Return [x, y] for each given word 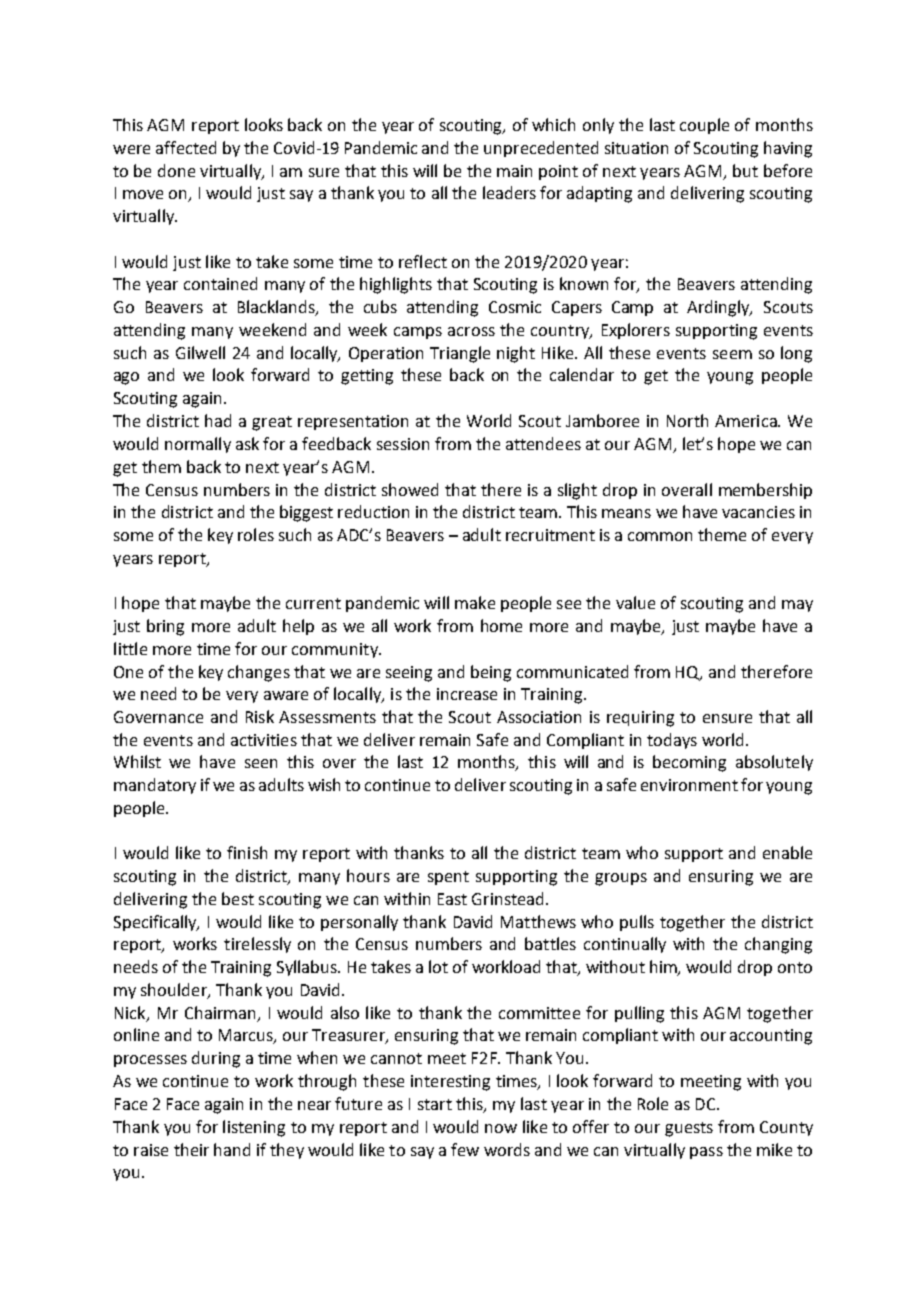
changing [778, 945]
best [238, 898]
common [660, 536]
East [452, 899]
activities [264, 740]
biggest [306, 513]
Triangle [460, 354]
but [745, 170]
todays [672, 741]
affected [186, 147]
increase [467, 694]
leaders [509, 192]
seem [732, 354]
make [475, 602]
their [191, 1149]
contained [220, 283]
